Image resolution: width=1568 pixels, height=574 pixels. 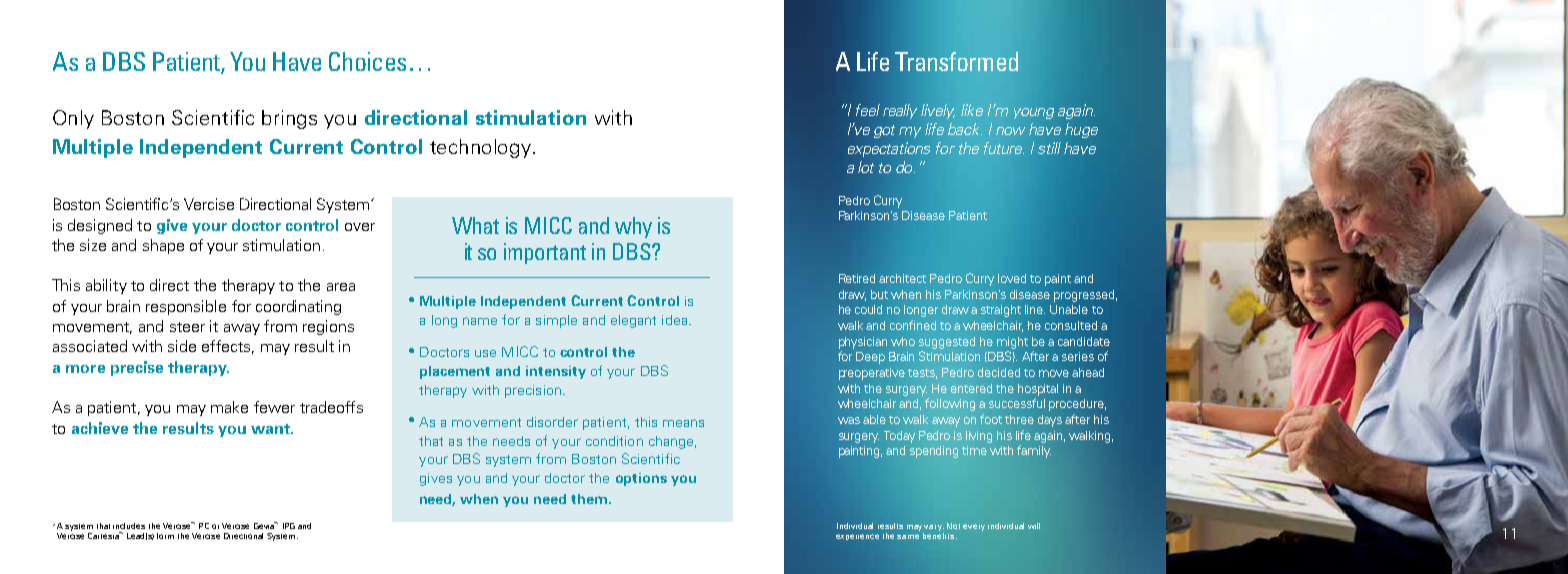 What do you see at coordinates (545, 253) in the page?
I see `important` at bounding box center [545, 253].
